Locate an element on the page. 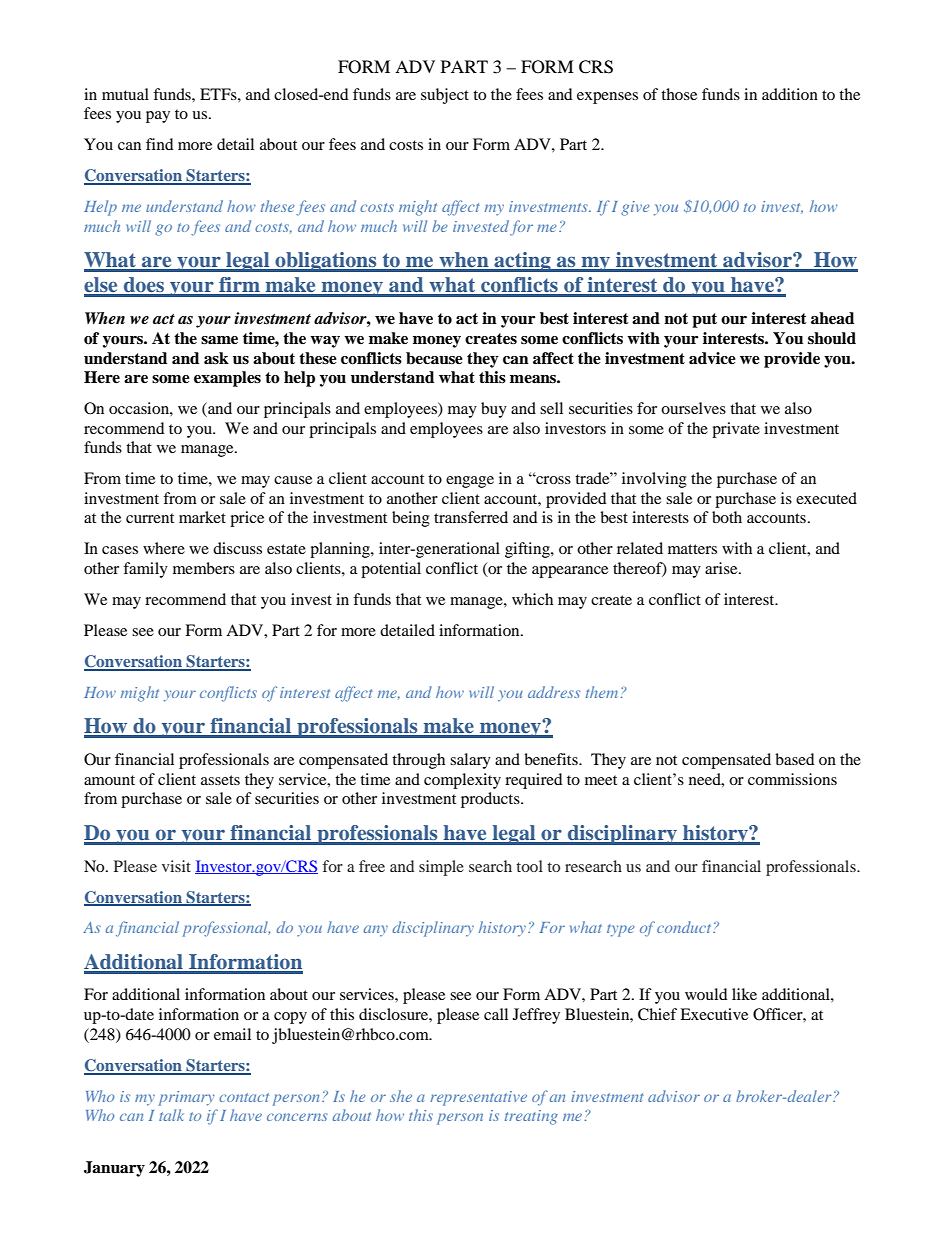 The image size is (952, 1233). visit is located at coordinates (176, 866).
